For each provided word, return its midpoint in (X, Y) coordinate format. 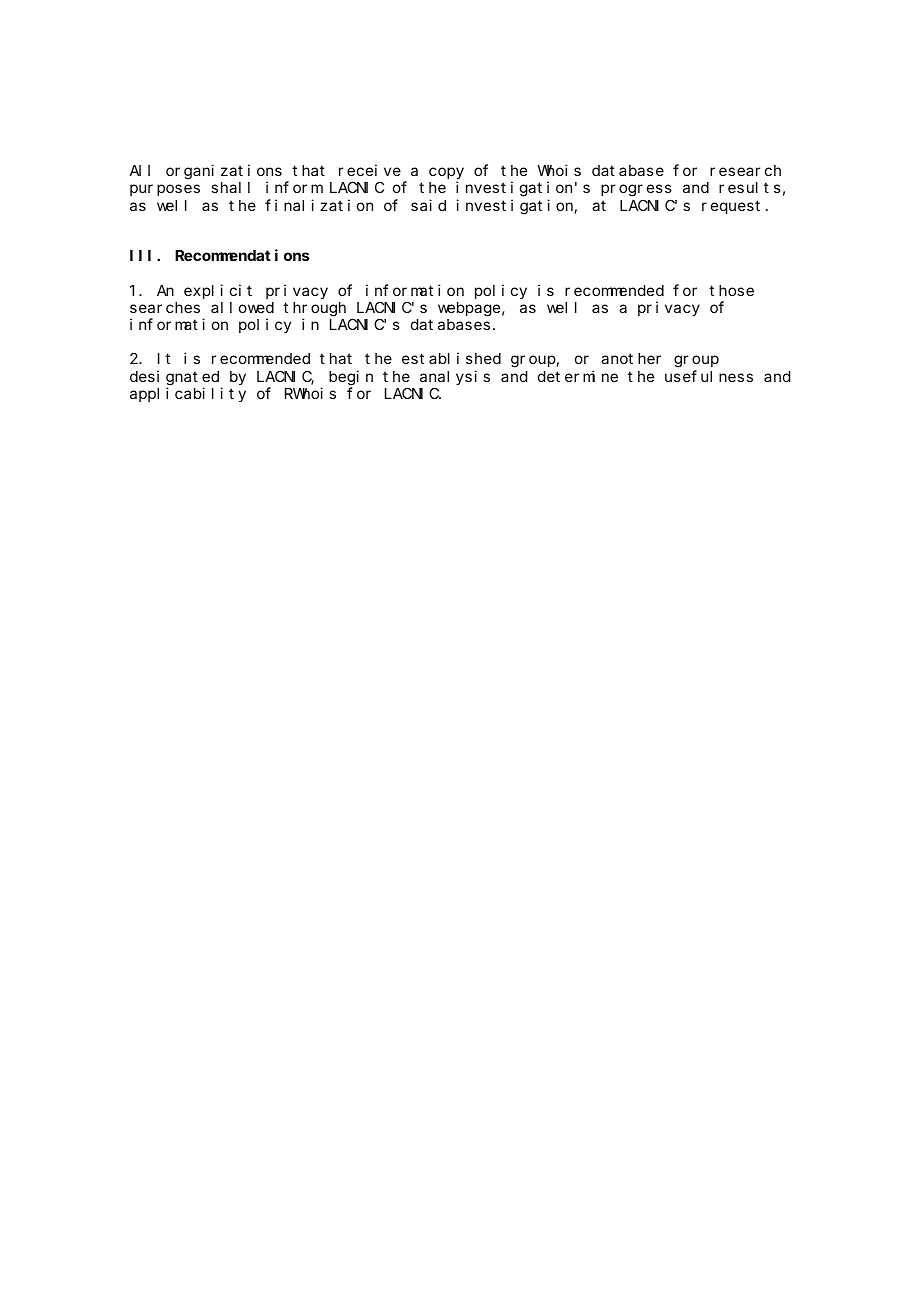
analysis (455, 377)
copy (446, 173)
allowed (242, 307)
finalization (319, 205)
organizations (224, 172)
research (745, 170)
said (428, 205)
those (731, 290)
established (451, 358)
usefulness (709, 376)
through (314, 310)
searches (165, 307)
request (731, 207)
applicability (188, 394)
